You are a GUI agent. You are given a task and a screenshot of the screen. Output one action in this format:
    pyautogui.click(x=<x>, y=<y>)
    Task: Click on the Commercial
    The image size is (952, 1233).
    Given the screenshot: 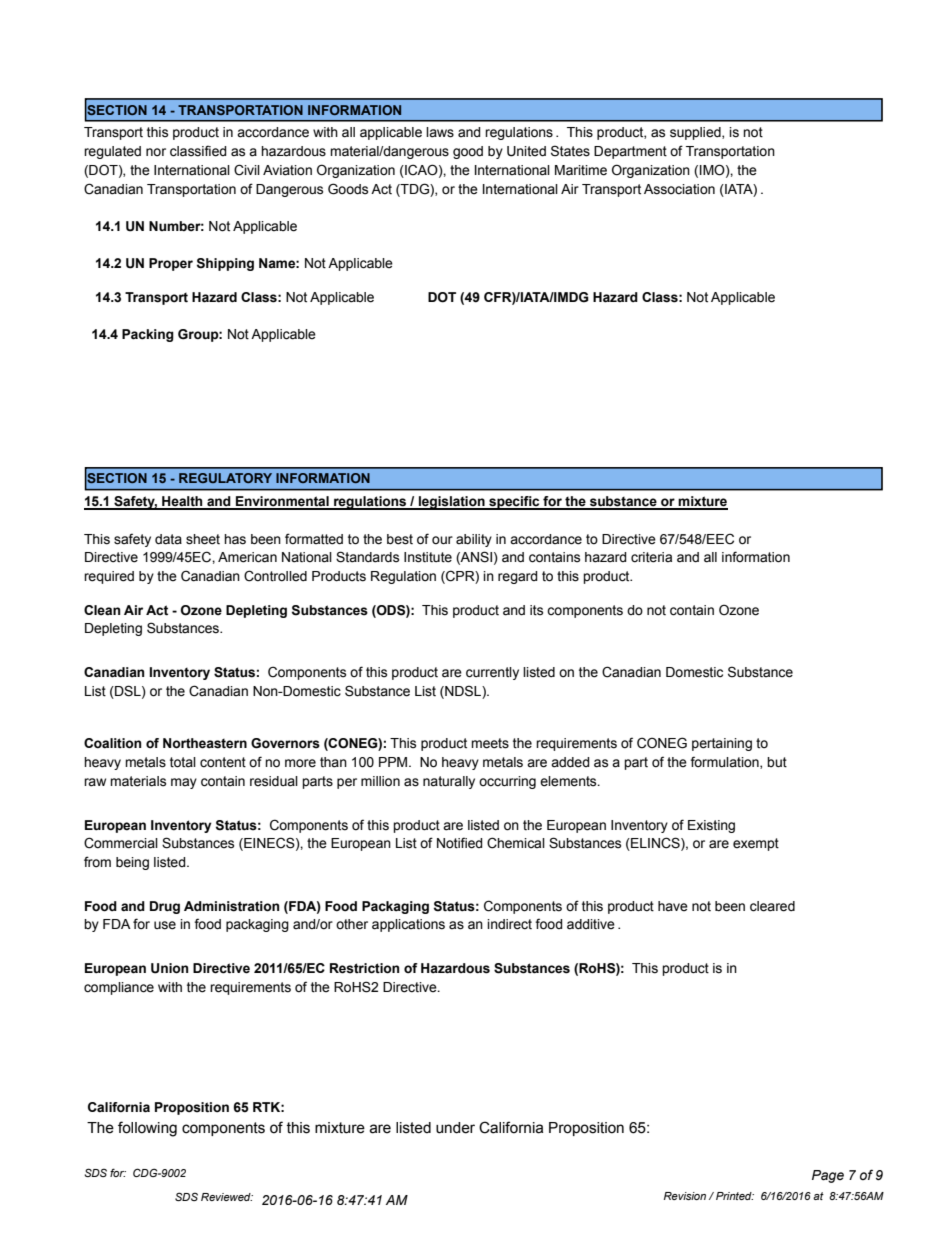 What is the action you would take?
    pyautogui.click(x=121, y=843)
